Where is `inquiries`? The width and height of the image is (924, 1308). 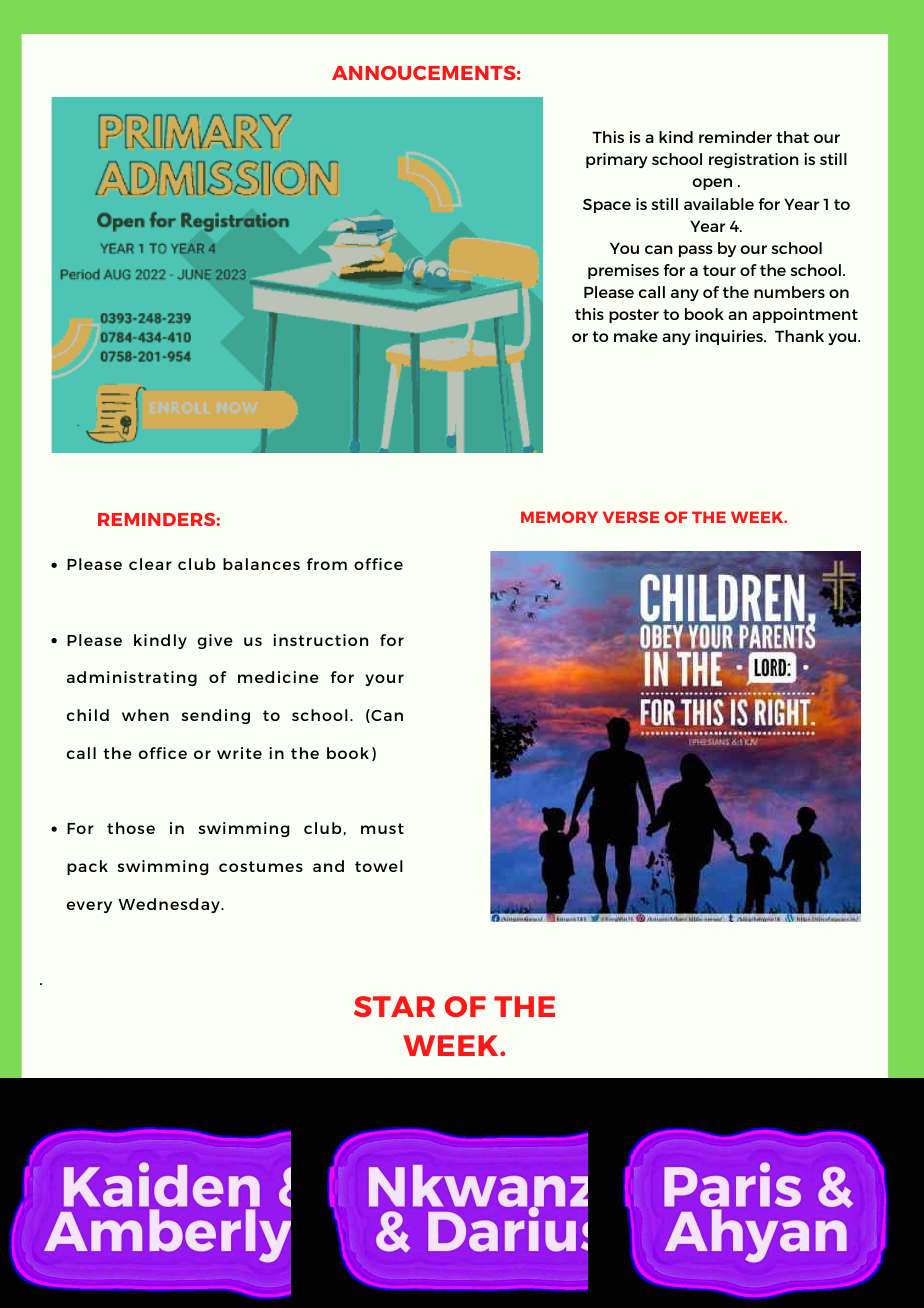 inquiries is located at coordinates (730, 337).
